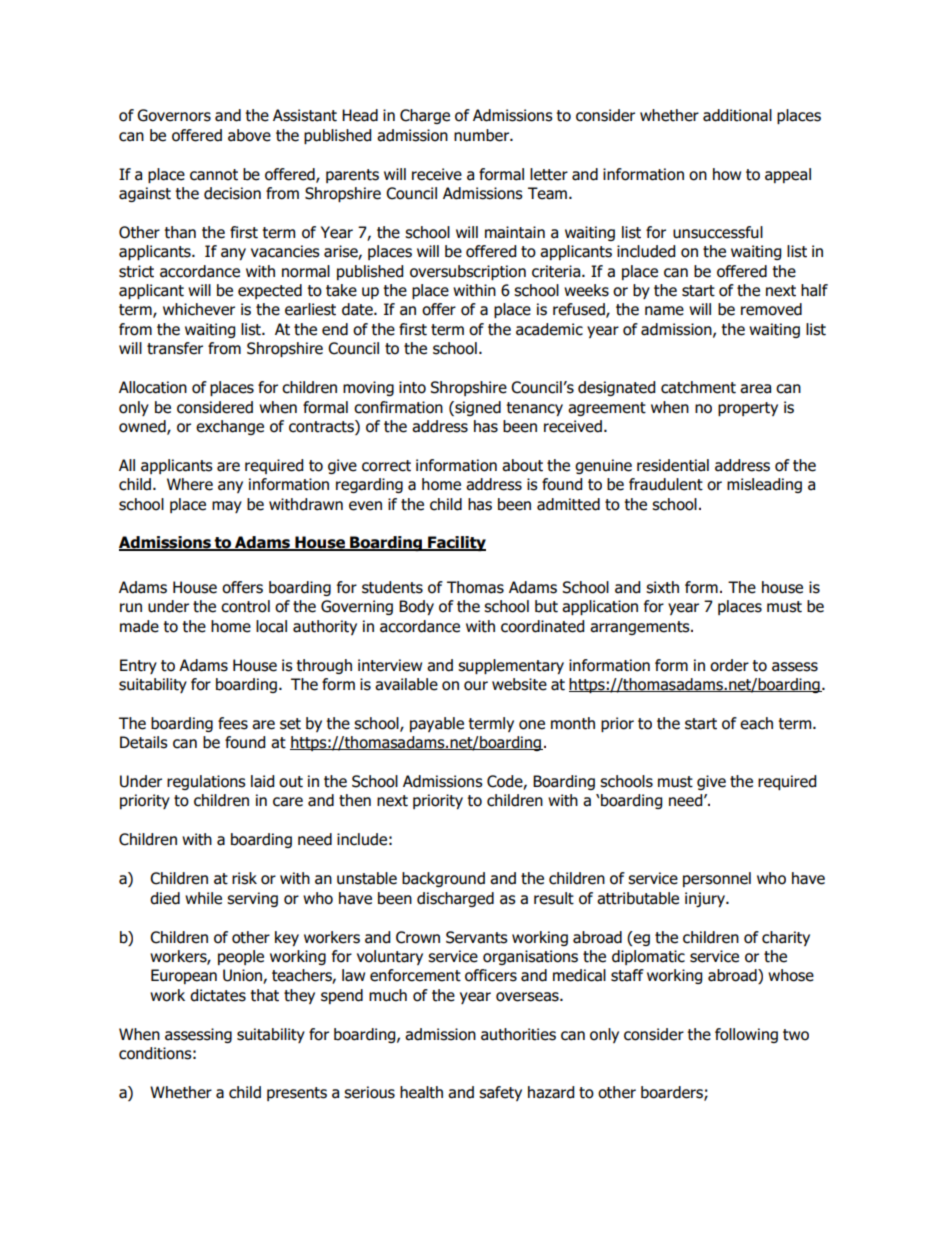  I want to click on risk, so click(244, 878).
